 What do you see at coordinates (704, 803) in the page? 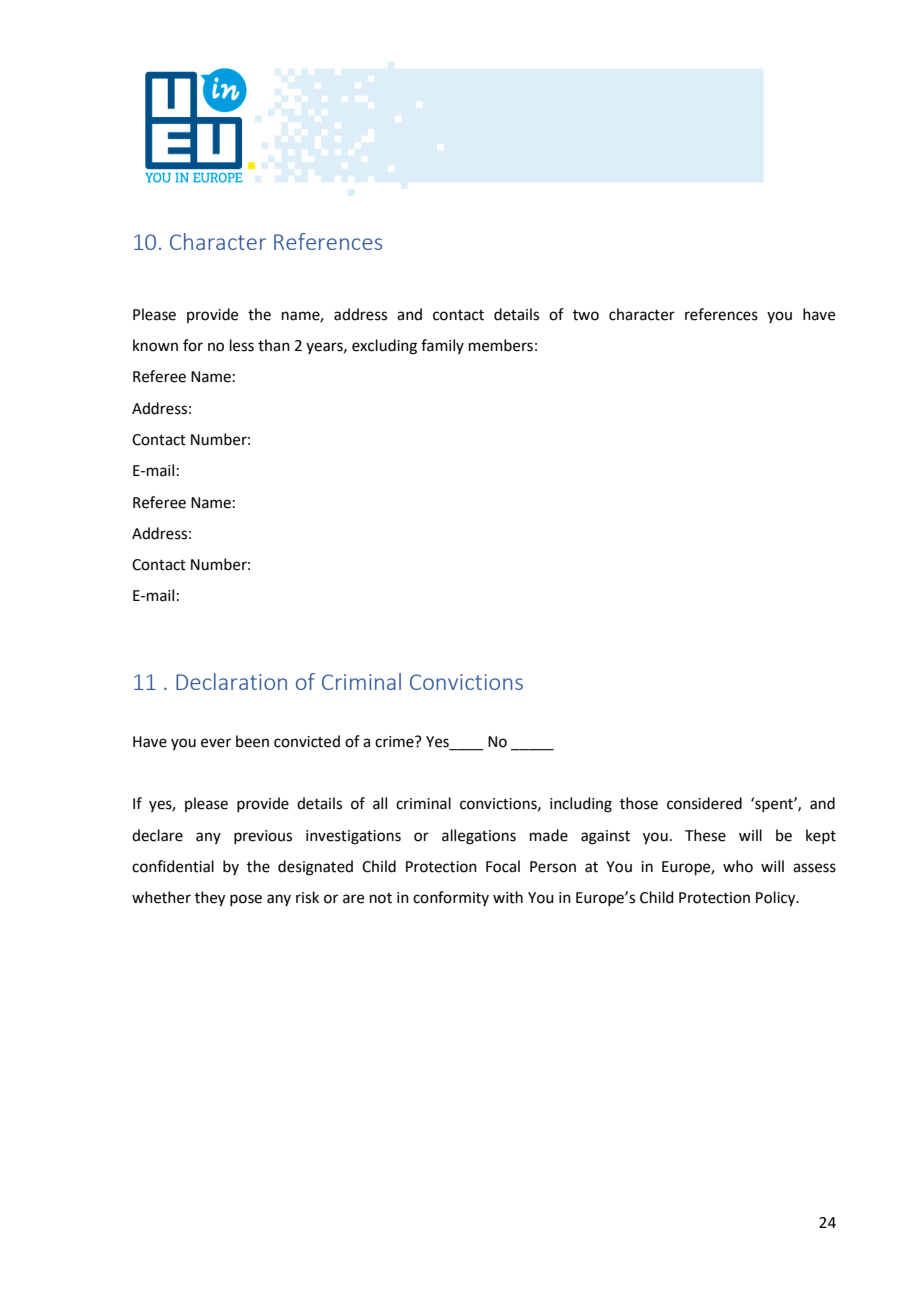
I see `considered` at bounding box center [704, 803].
